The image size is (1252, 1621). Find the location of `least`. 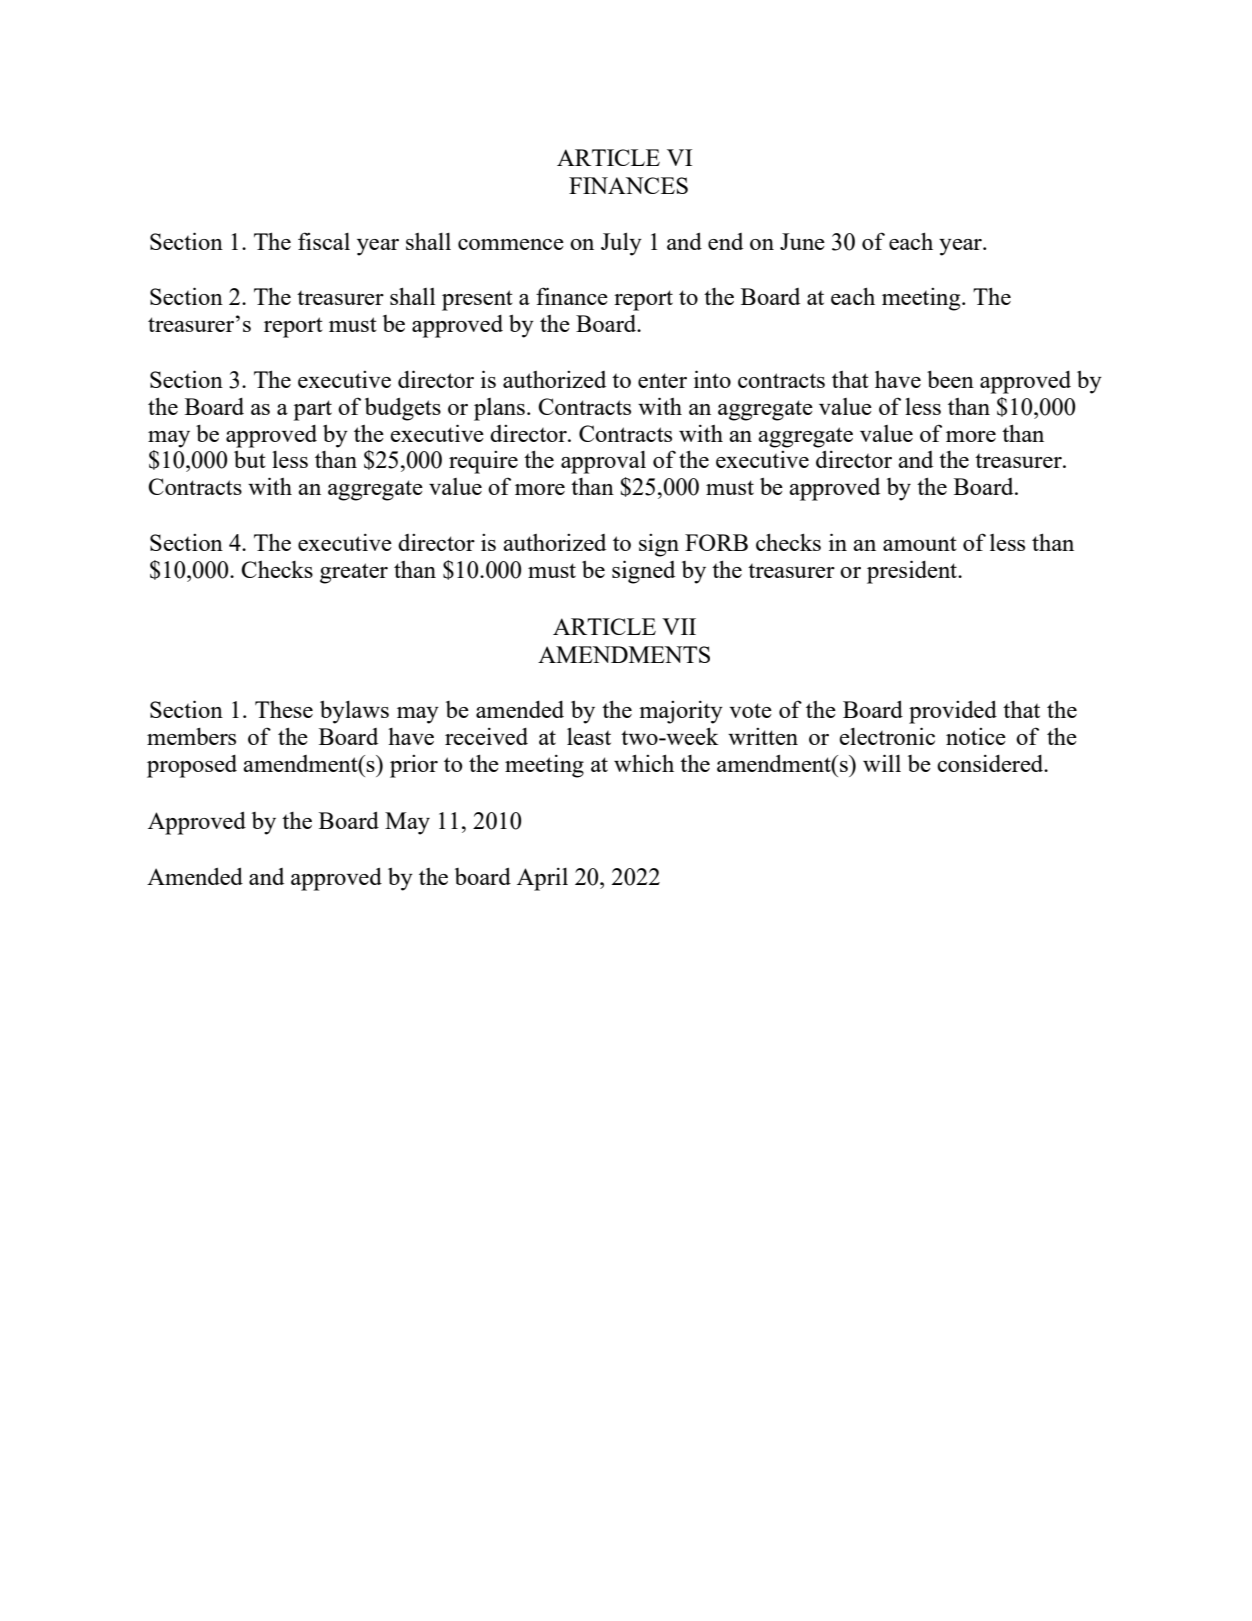

least is located at coordinates (589, 736).
